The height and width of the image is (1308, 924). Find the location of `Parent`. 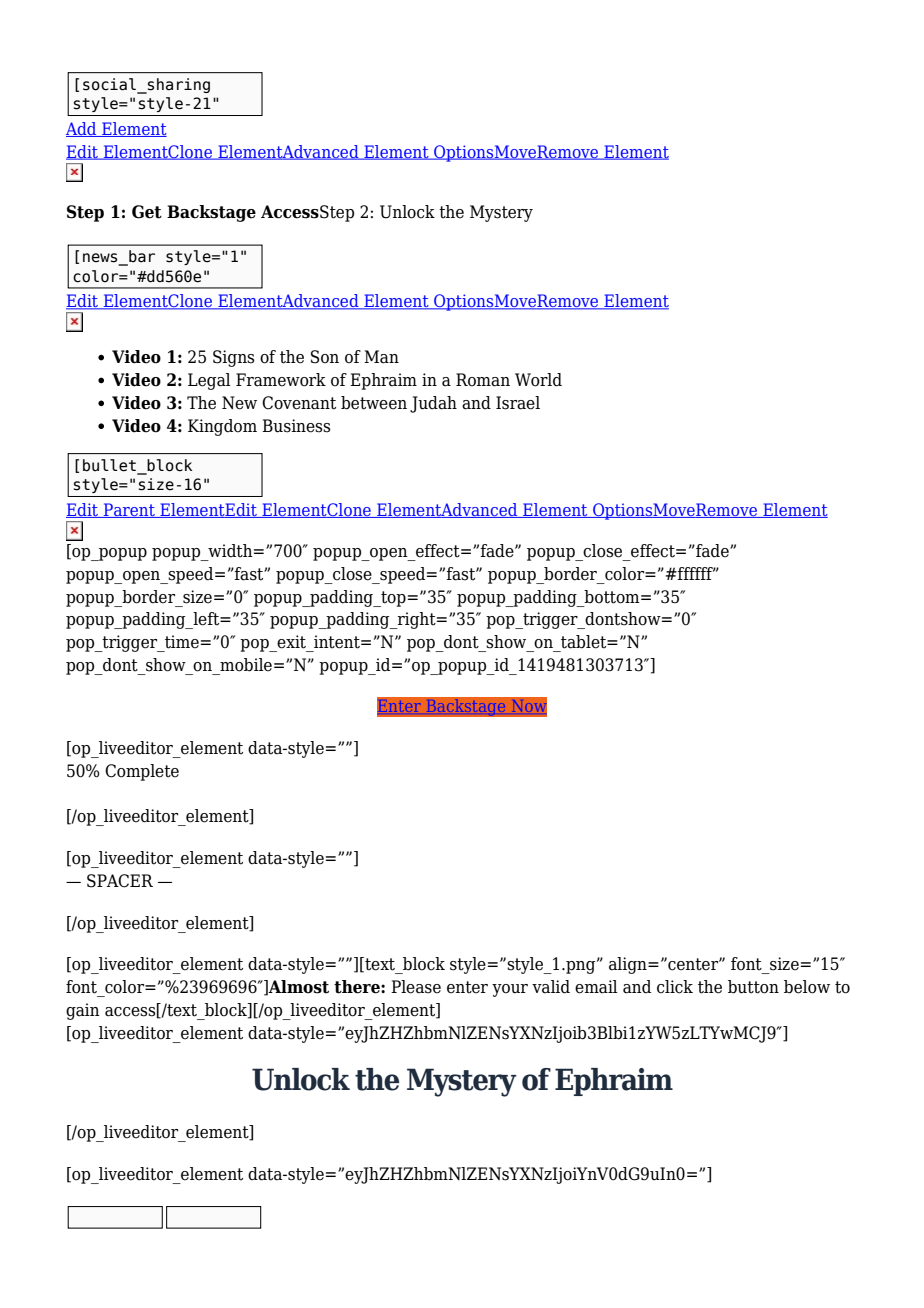

Parent is located at coordinates (129, 510).
